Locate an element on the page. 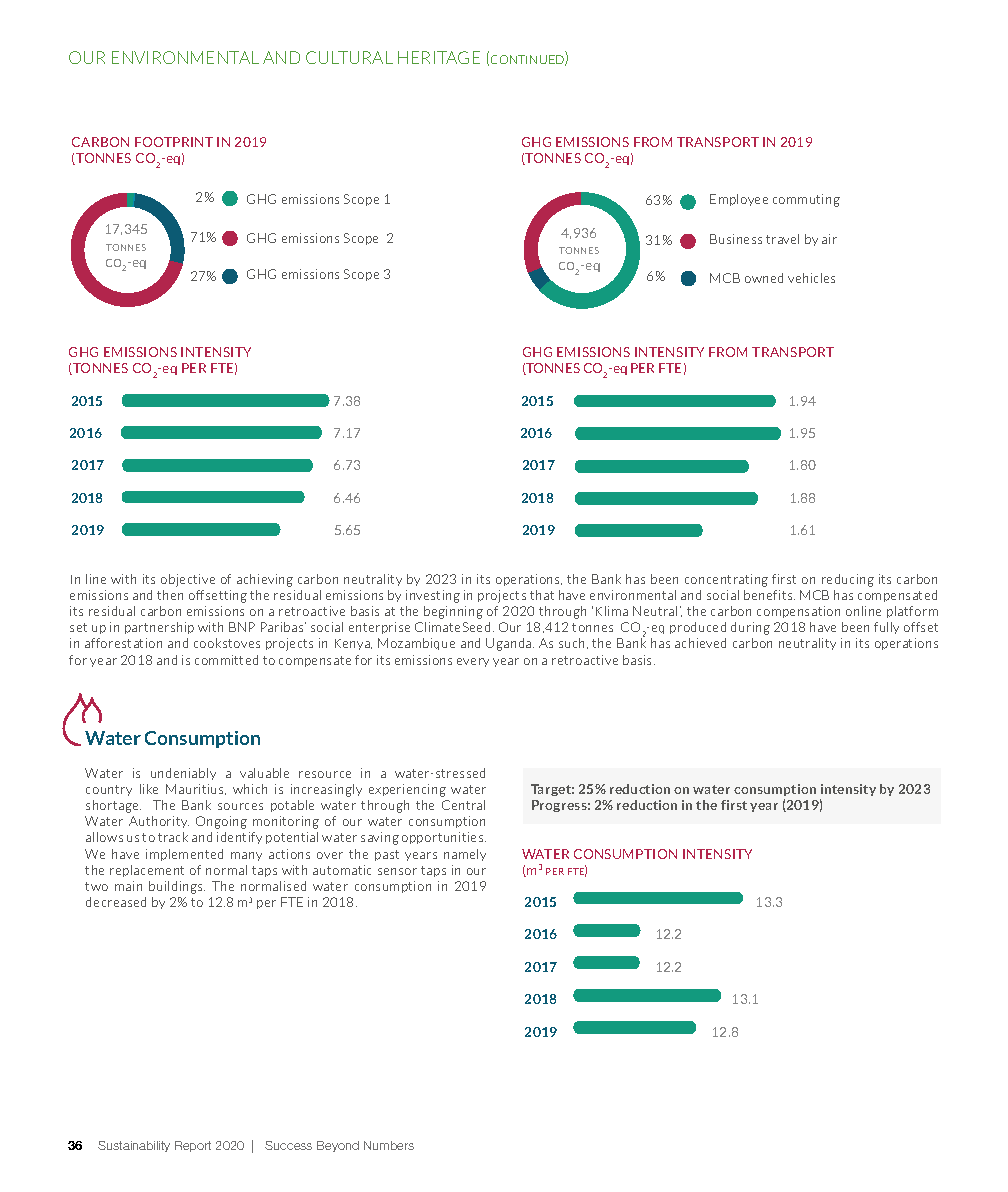  HERITAGE is located at coordinates (439, 57).
